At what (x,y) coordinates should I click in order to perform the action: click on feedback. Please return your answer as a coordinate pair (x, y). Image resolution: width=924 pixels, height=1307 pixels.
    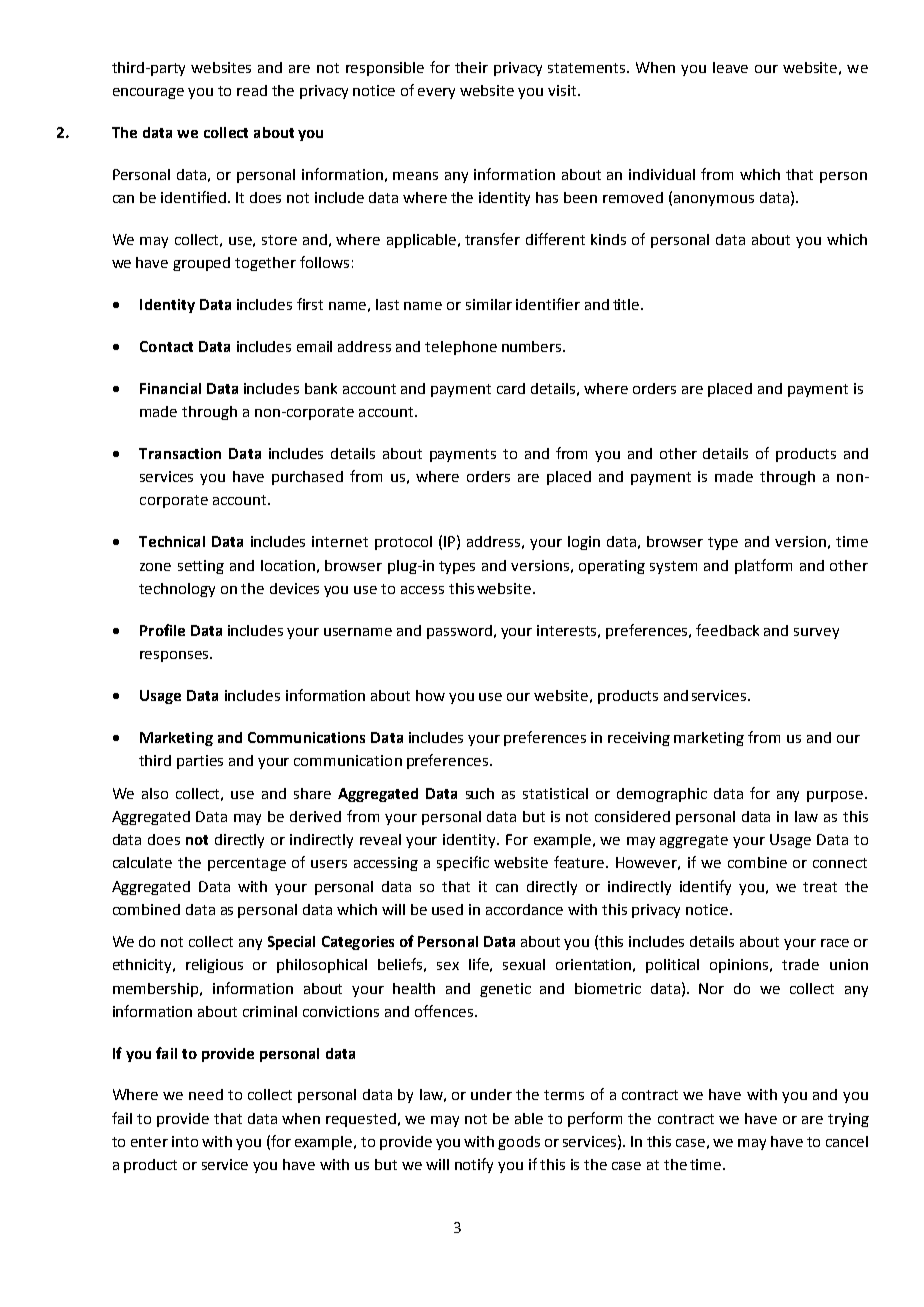
    Looking at the image, I should click on (727, 630).
